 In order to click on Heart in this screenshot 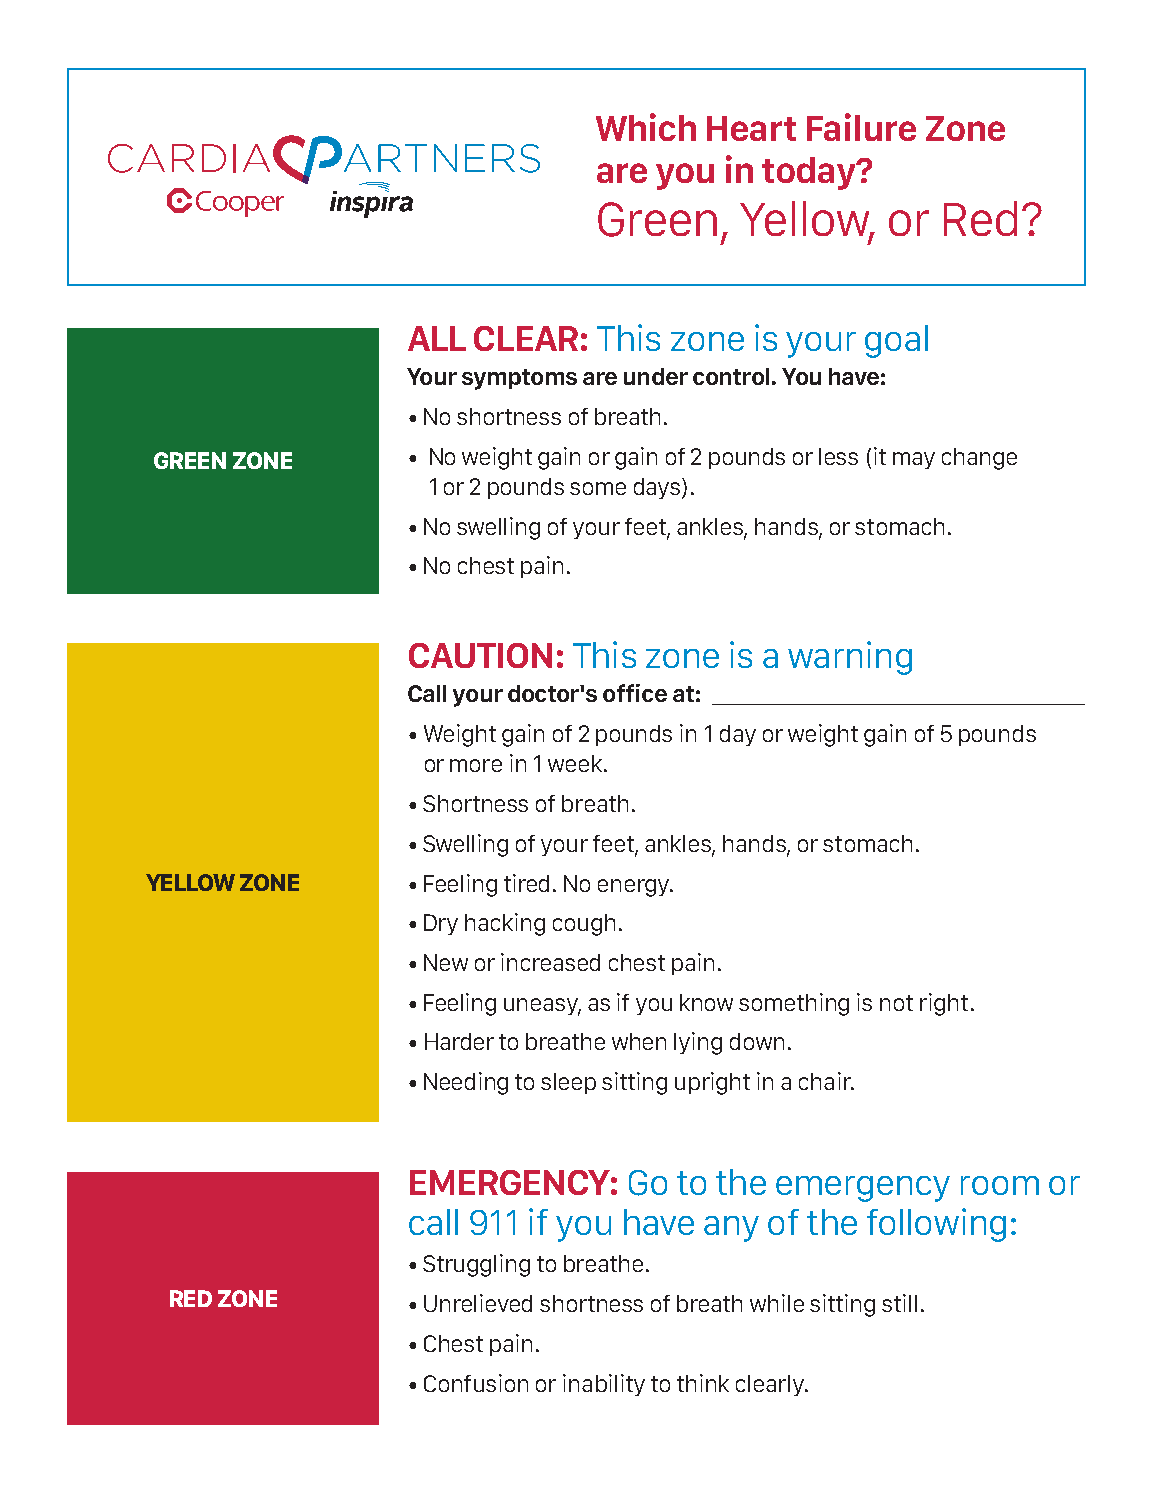, I will do `click(751, 128)`.
